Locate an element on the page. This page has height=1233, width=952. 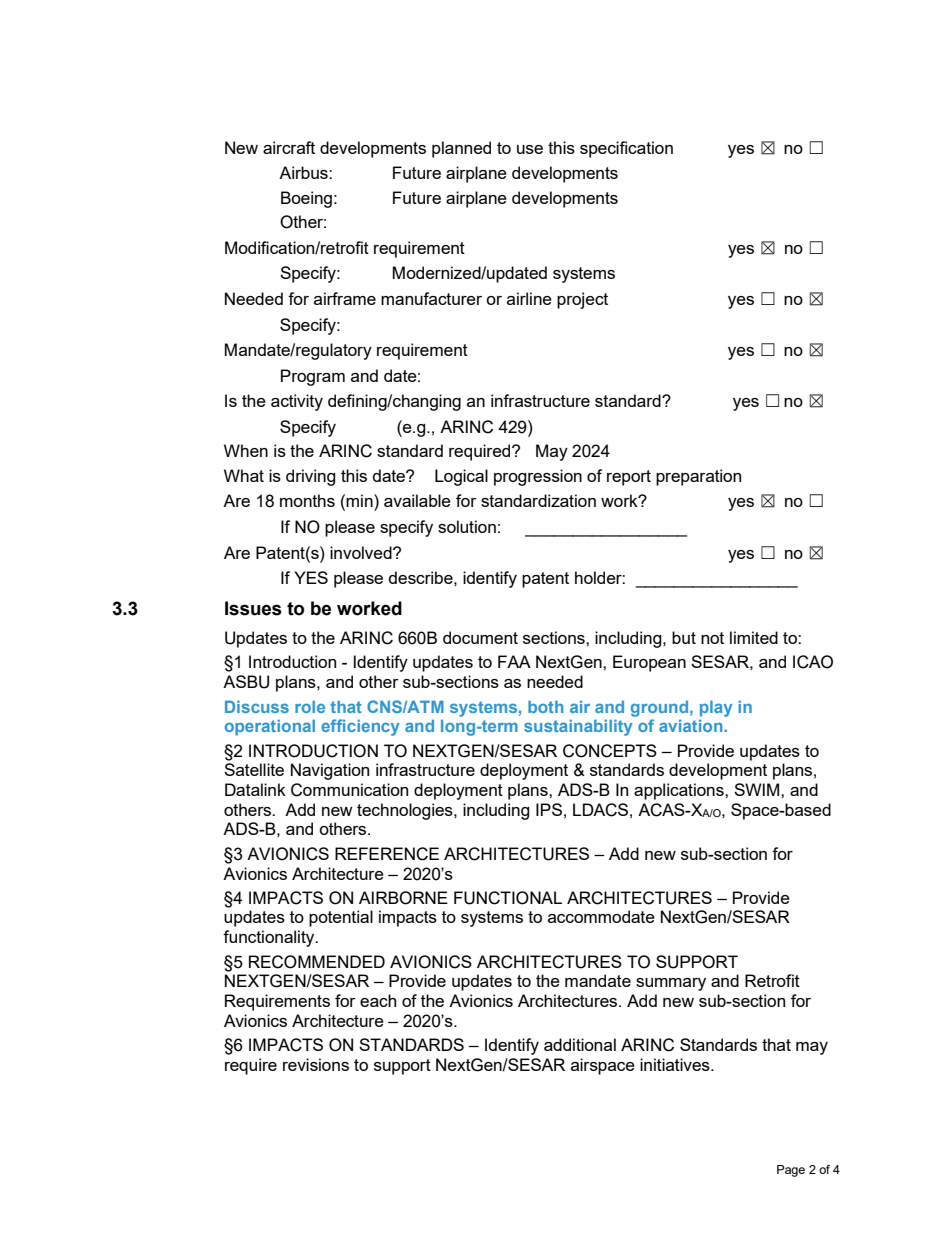
preparation is located at coordinates (698, 477).
